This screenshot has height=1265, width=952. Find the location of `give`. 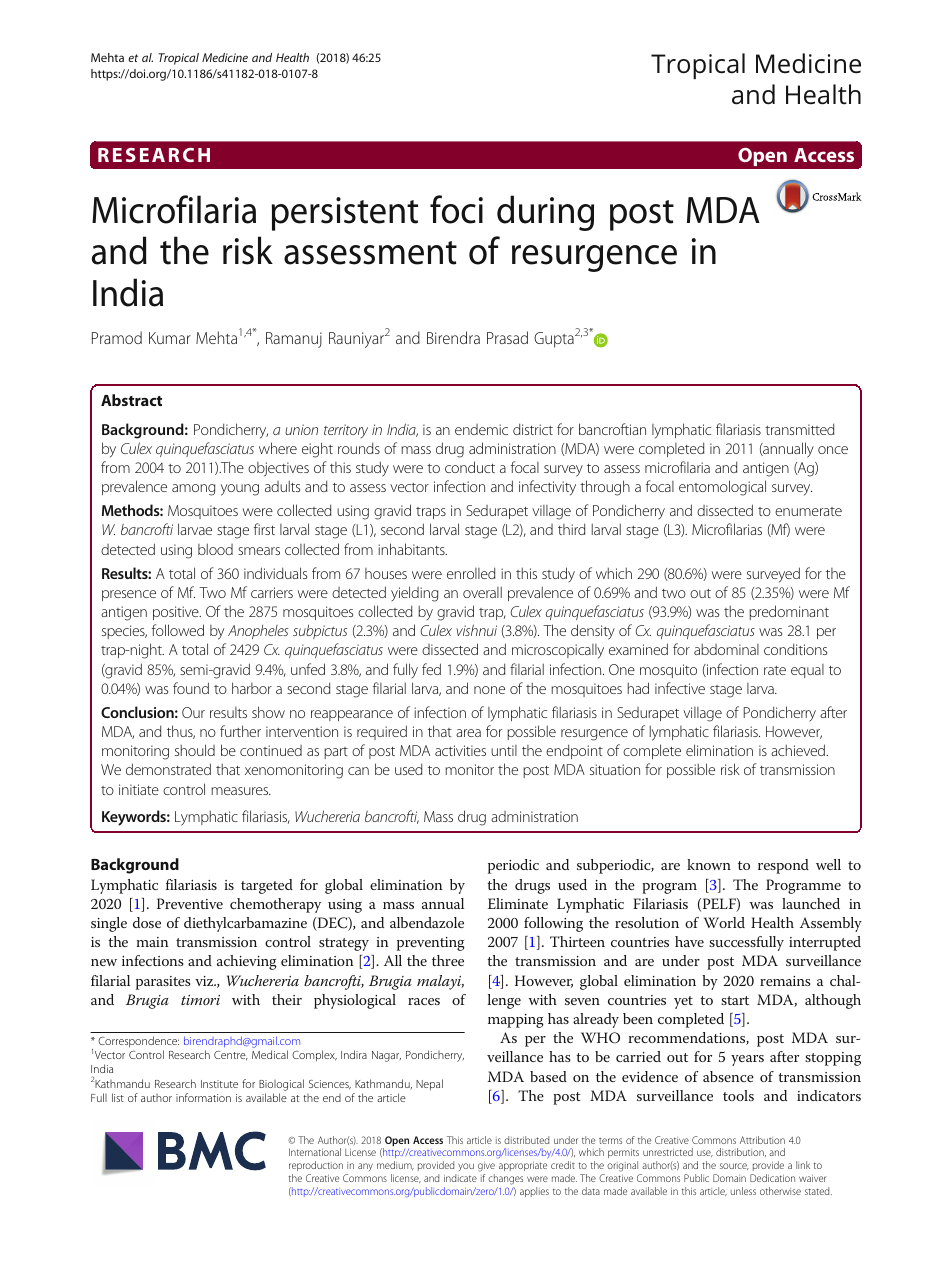

give is located at coordinates (486, 1167).
